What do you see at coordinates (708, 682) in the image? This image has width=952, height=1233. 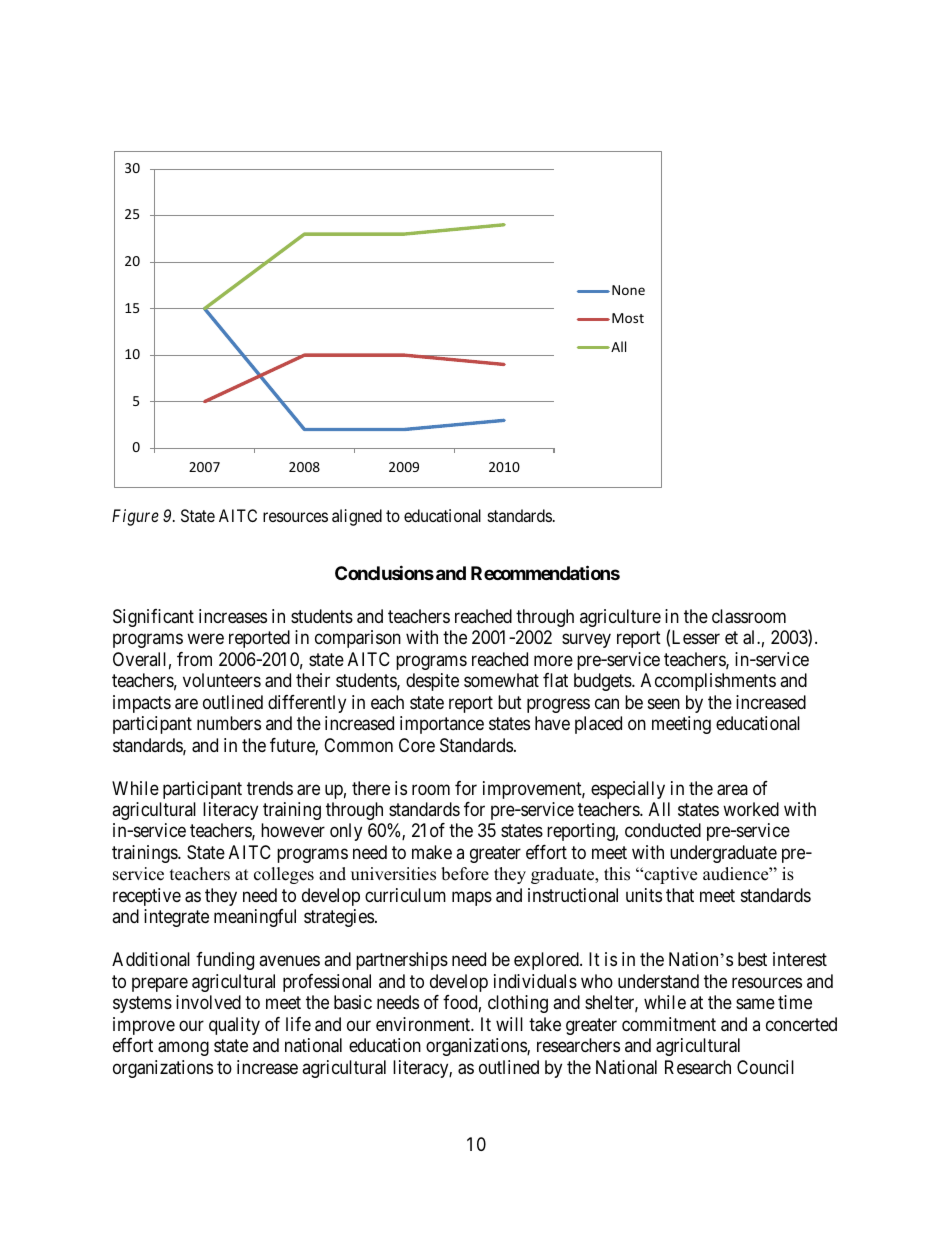 I see `Accomplishments` at bounding box center [708, 682].
